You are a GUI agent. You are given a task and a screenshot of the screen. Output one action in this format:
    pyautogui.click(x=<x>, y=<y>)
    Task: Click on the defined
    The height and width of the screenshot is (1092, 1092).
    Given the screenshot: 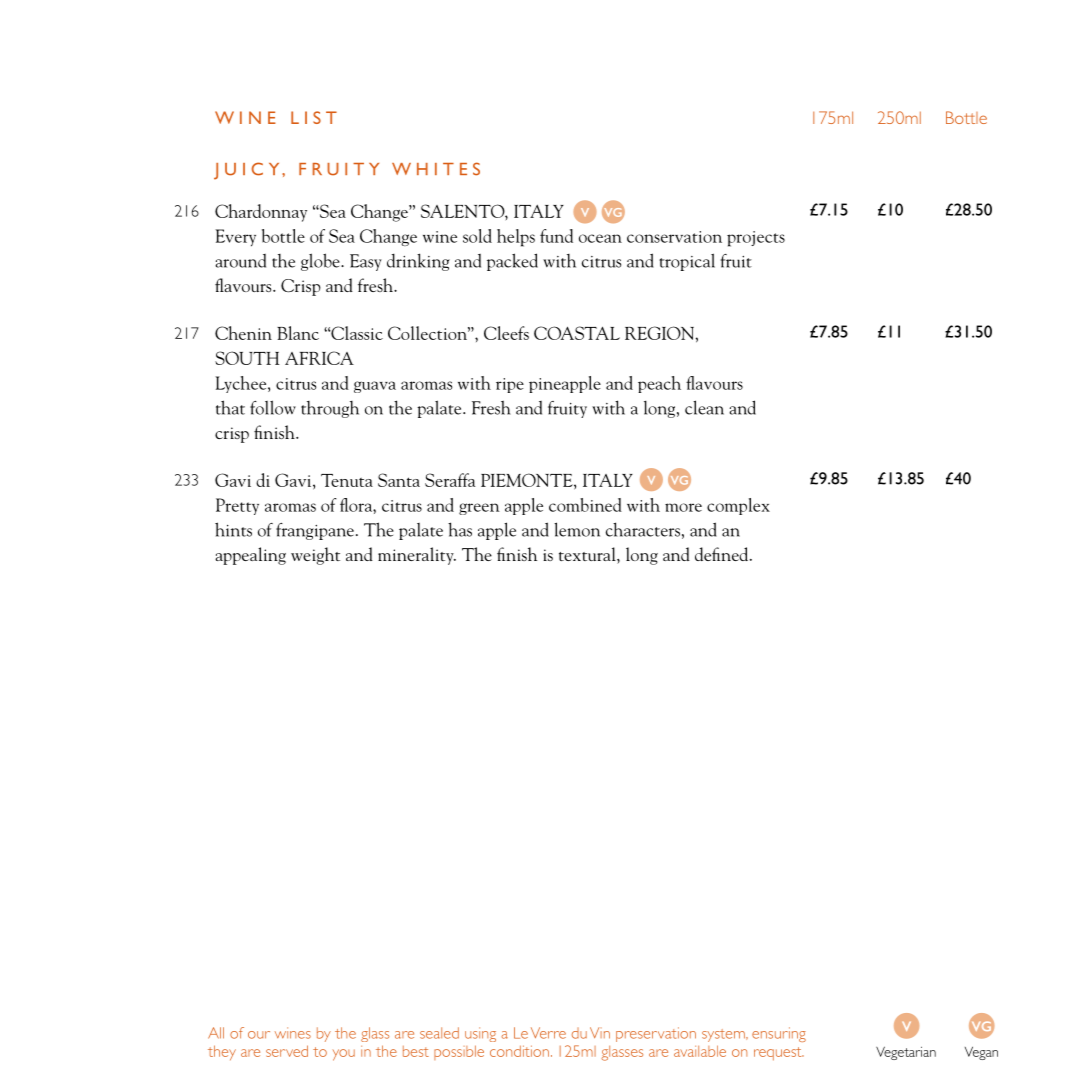 What is the action you would take?
    pyautogui.click(x=723, y=554)
